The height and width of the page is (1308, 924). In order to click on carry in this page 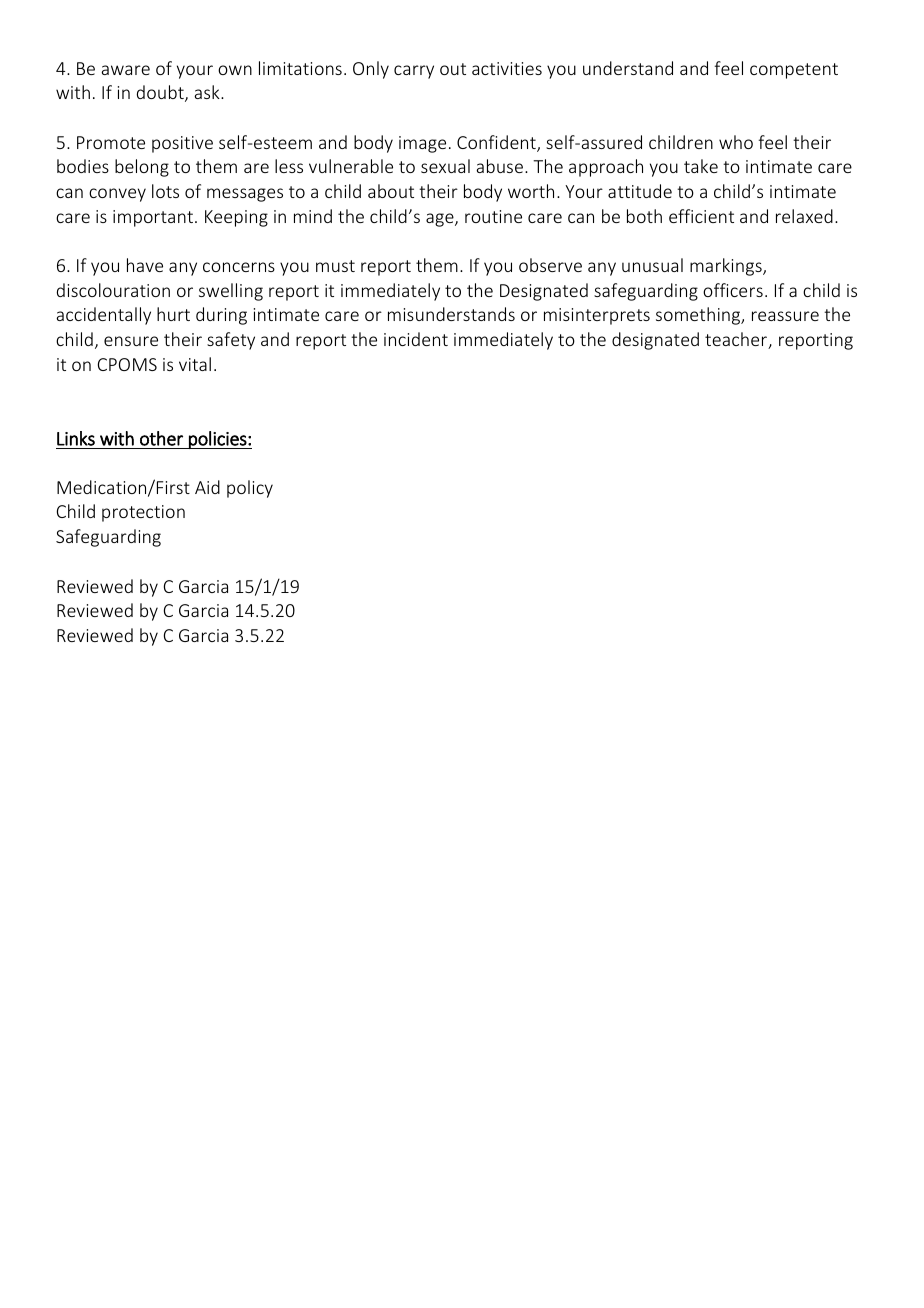, I will do `click(414, 72)`.
